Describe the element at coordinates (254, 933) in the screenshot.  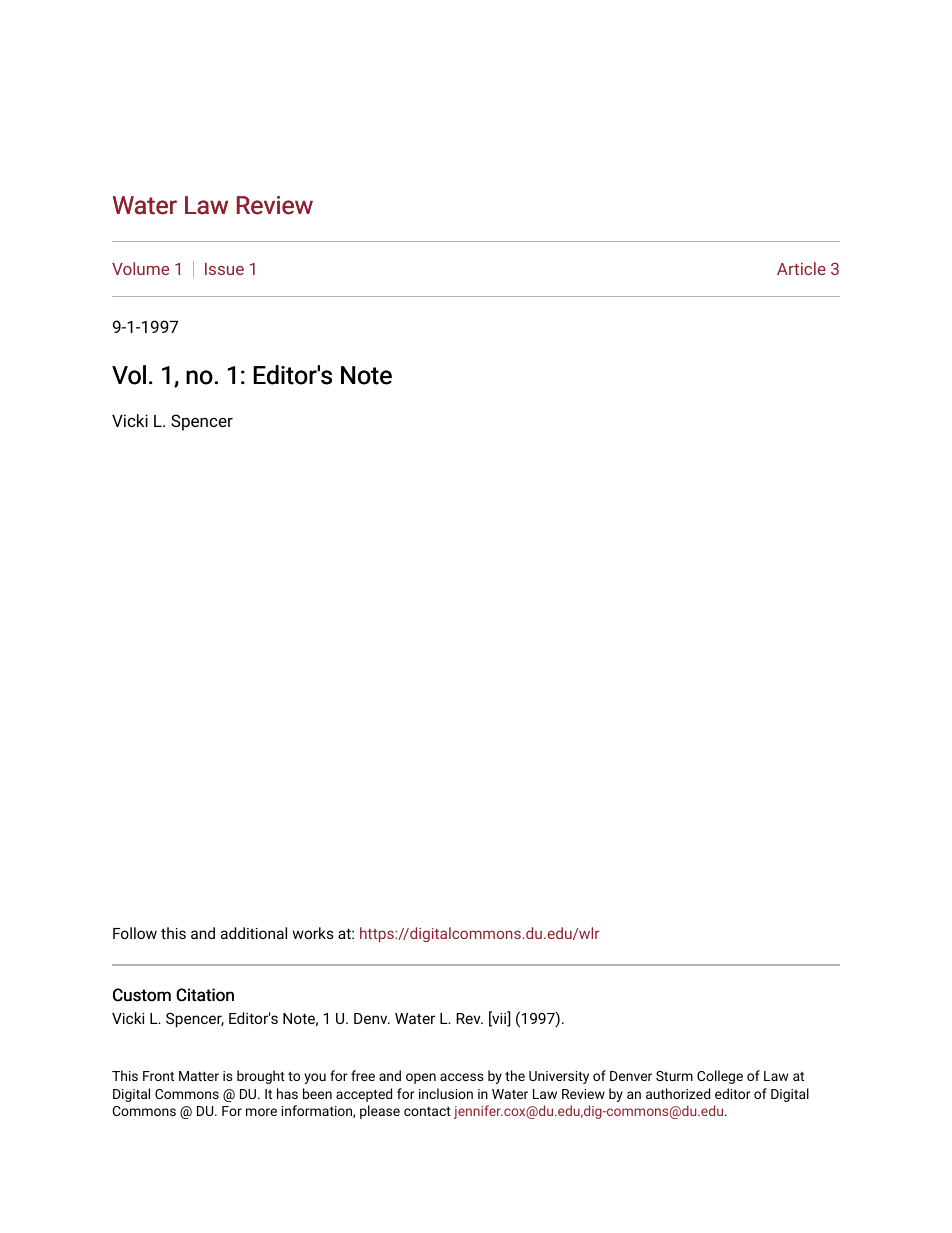
I see `additional` at that location.
